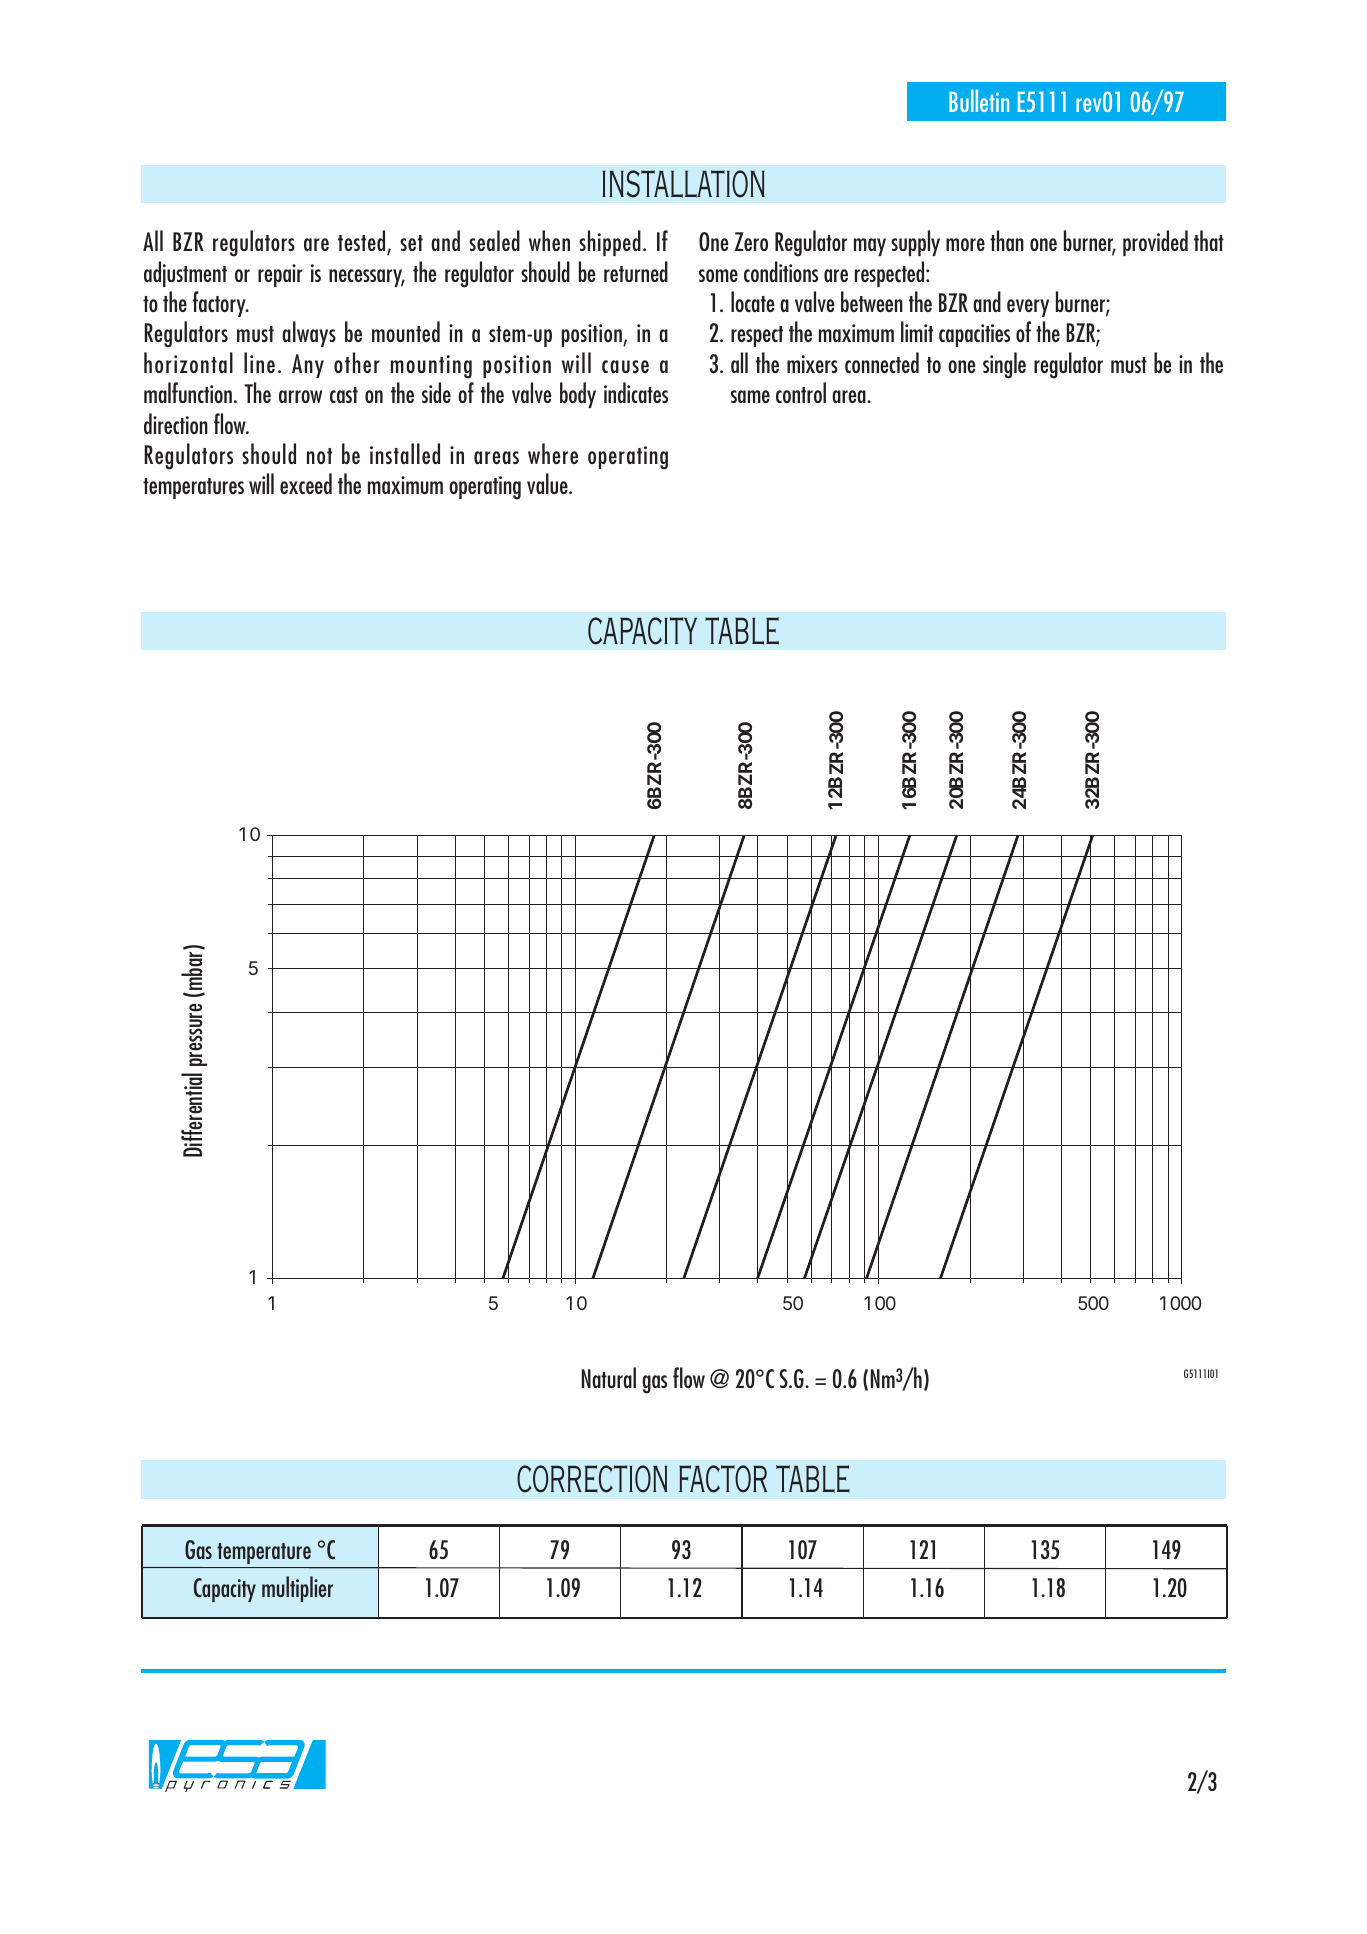  What do you see at coordinates (683, 184) in the screenshot?
I see `INSTALLATION` at bounding box center [683, 184].
